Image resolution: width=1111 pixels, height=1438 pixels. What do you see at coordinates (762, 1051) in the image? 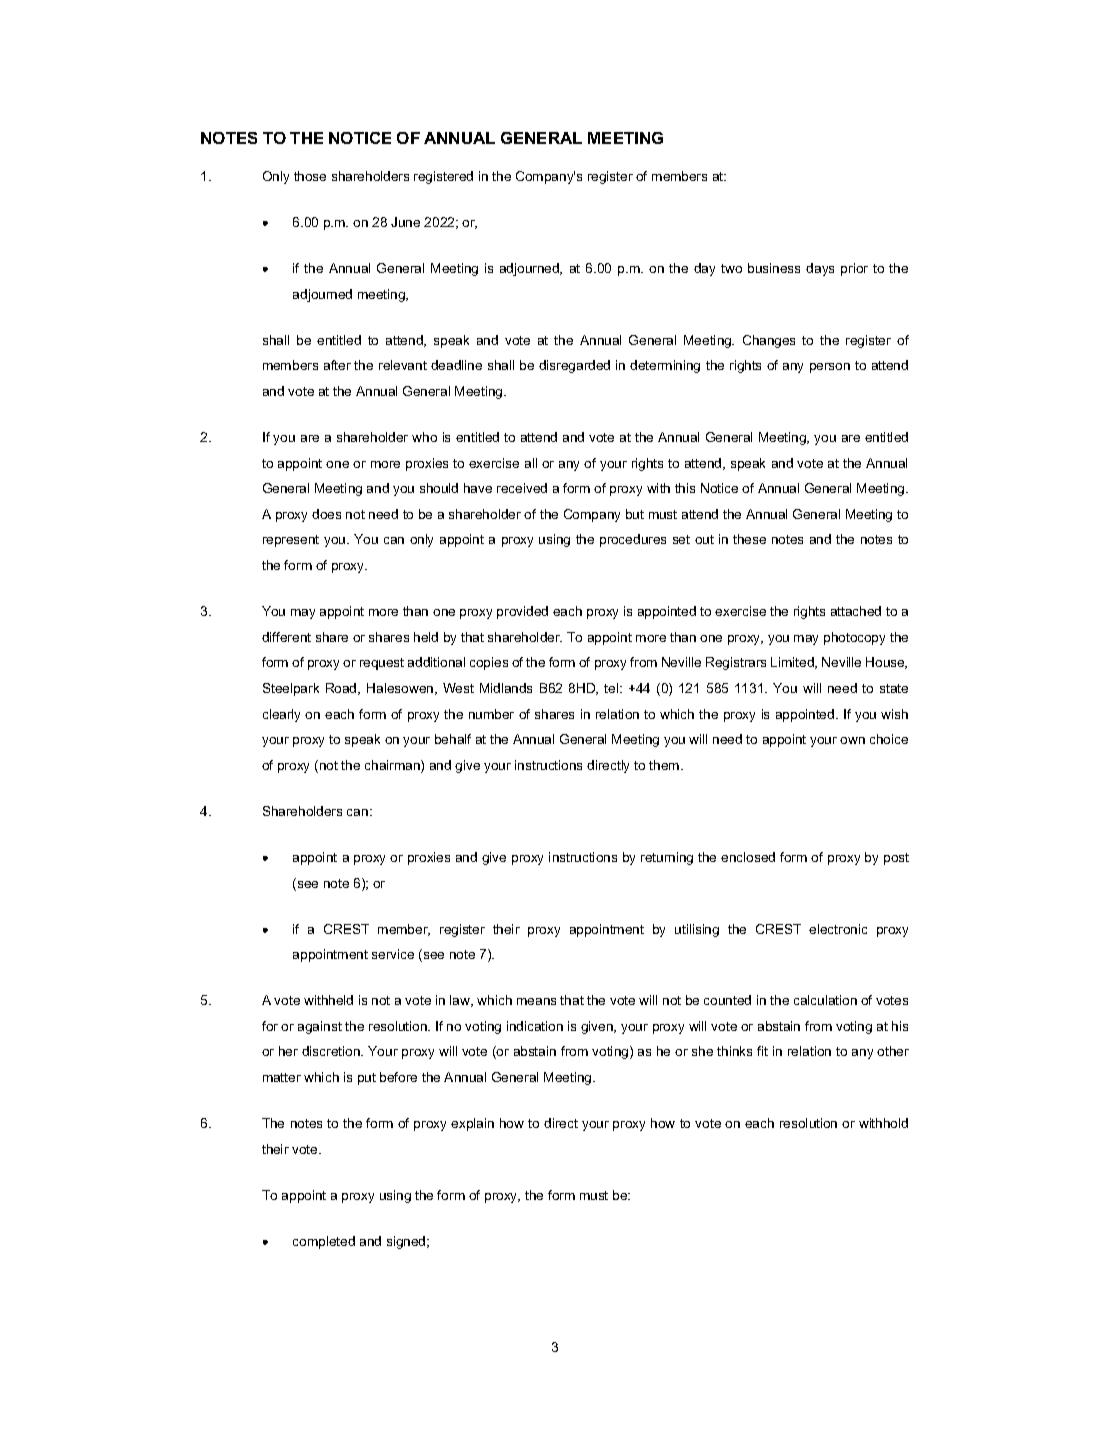
I see `fit` at bounding box center [762, 1051].
